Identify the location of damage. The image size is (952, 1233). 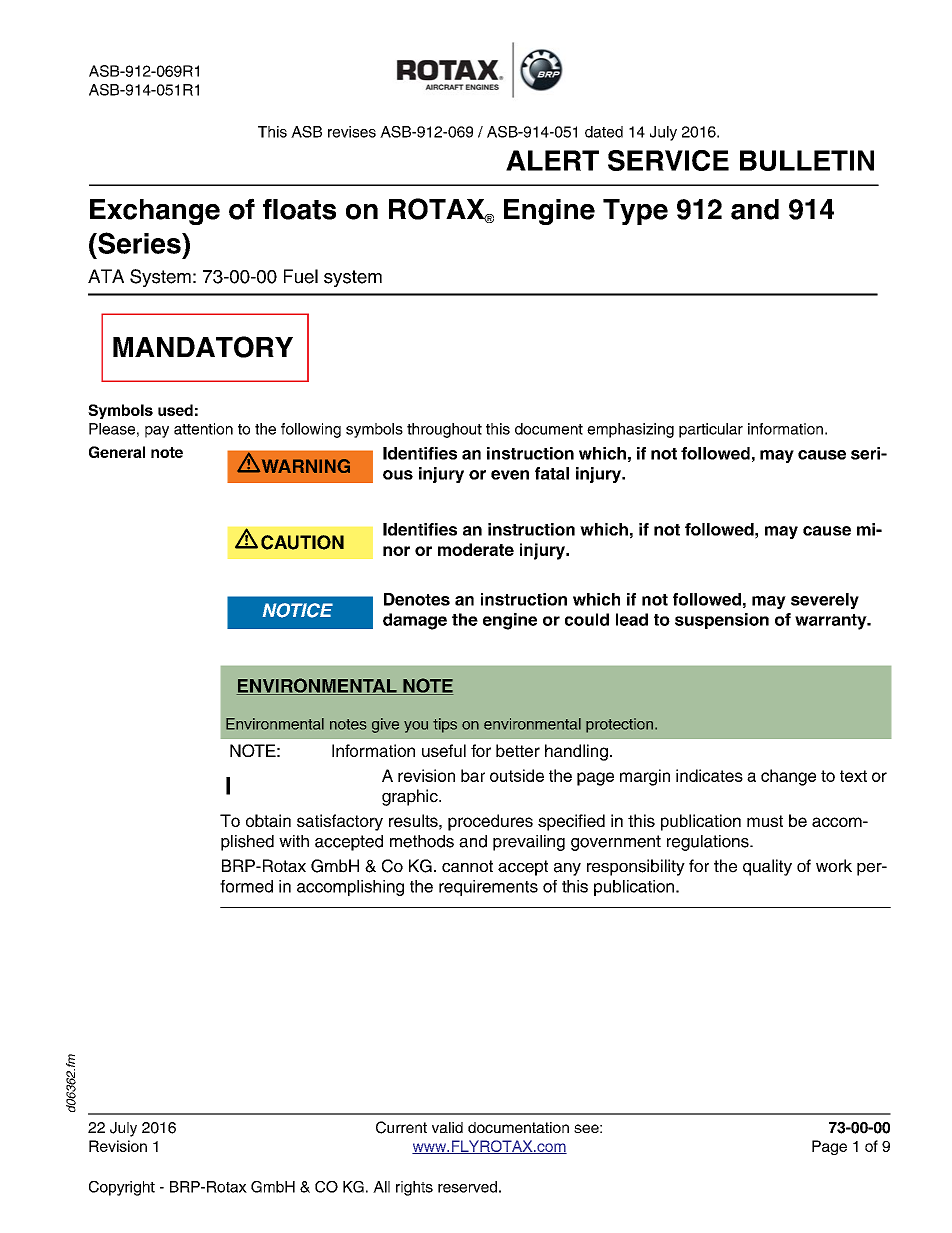
(415, 621).
